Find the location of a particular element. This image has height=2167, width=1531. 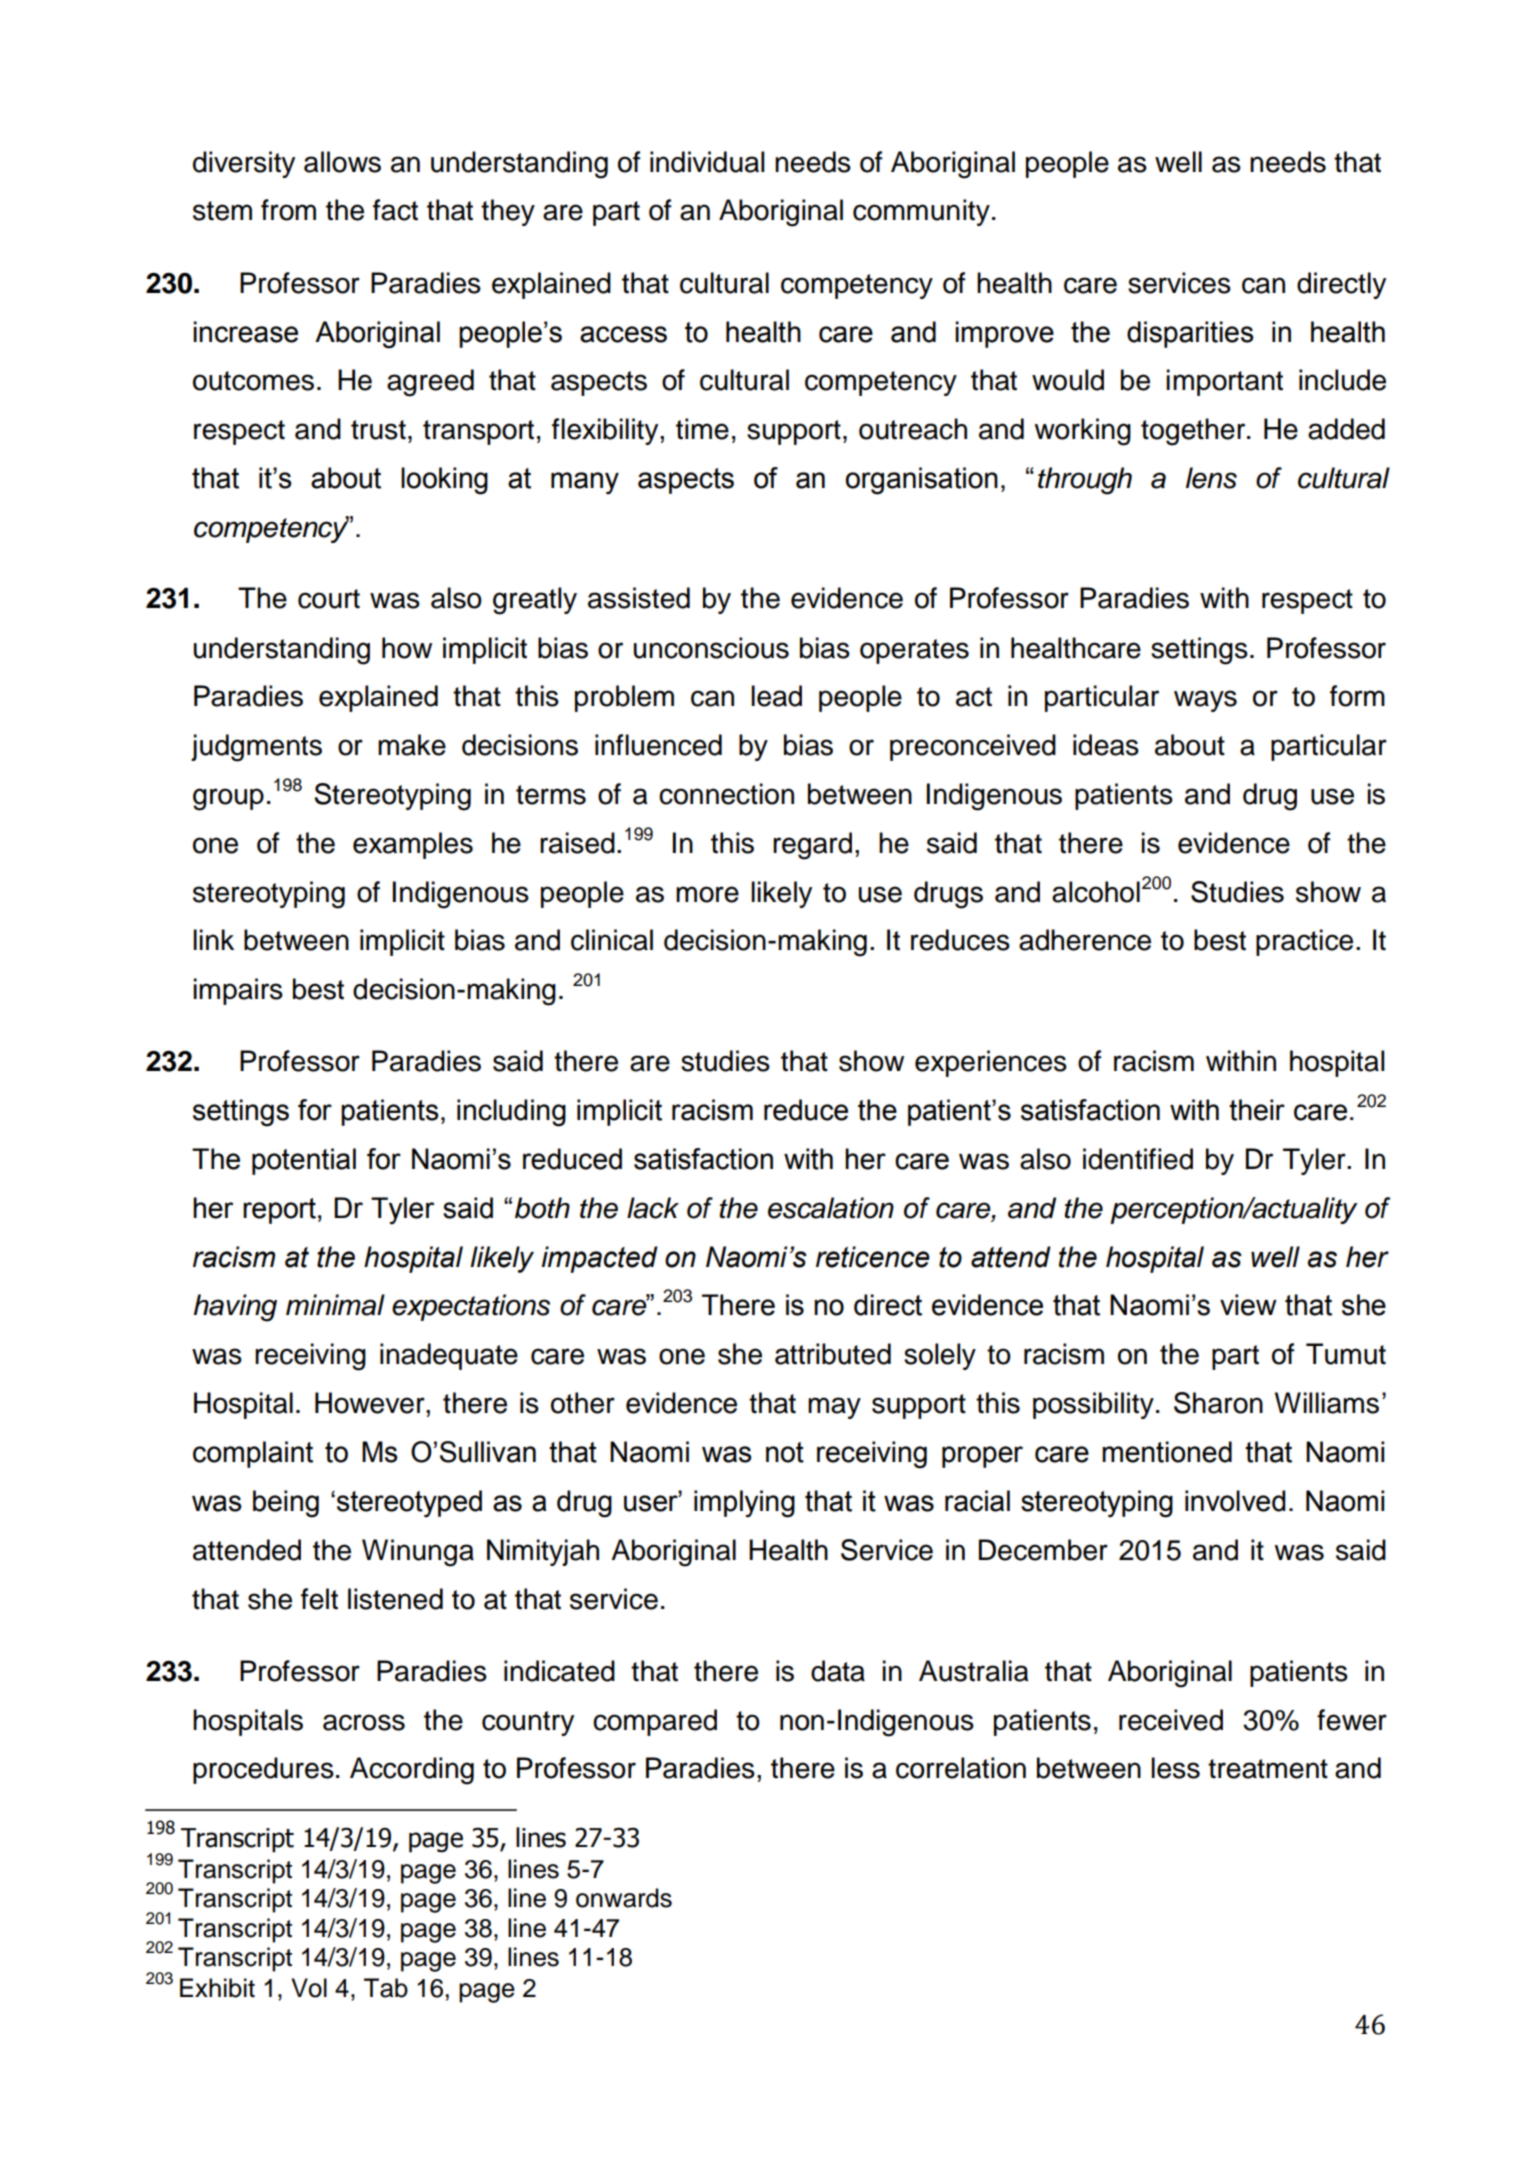

regard is located at coordinates (812, 846).
